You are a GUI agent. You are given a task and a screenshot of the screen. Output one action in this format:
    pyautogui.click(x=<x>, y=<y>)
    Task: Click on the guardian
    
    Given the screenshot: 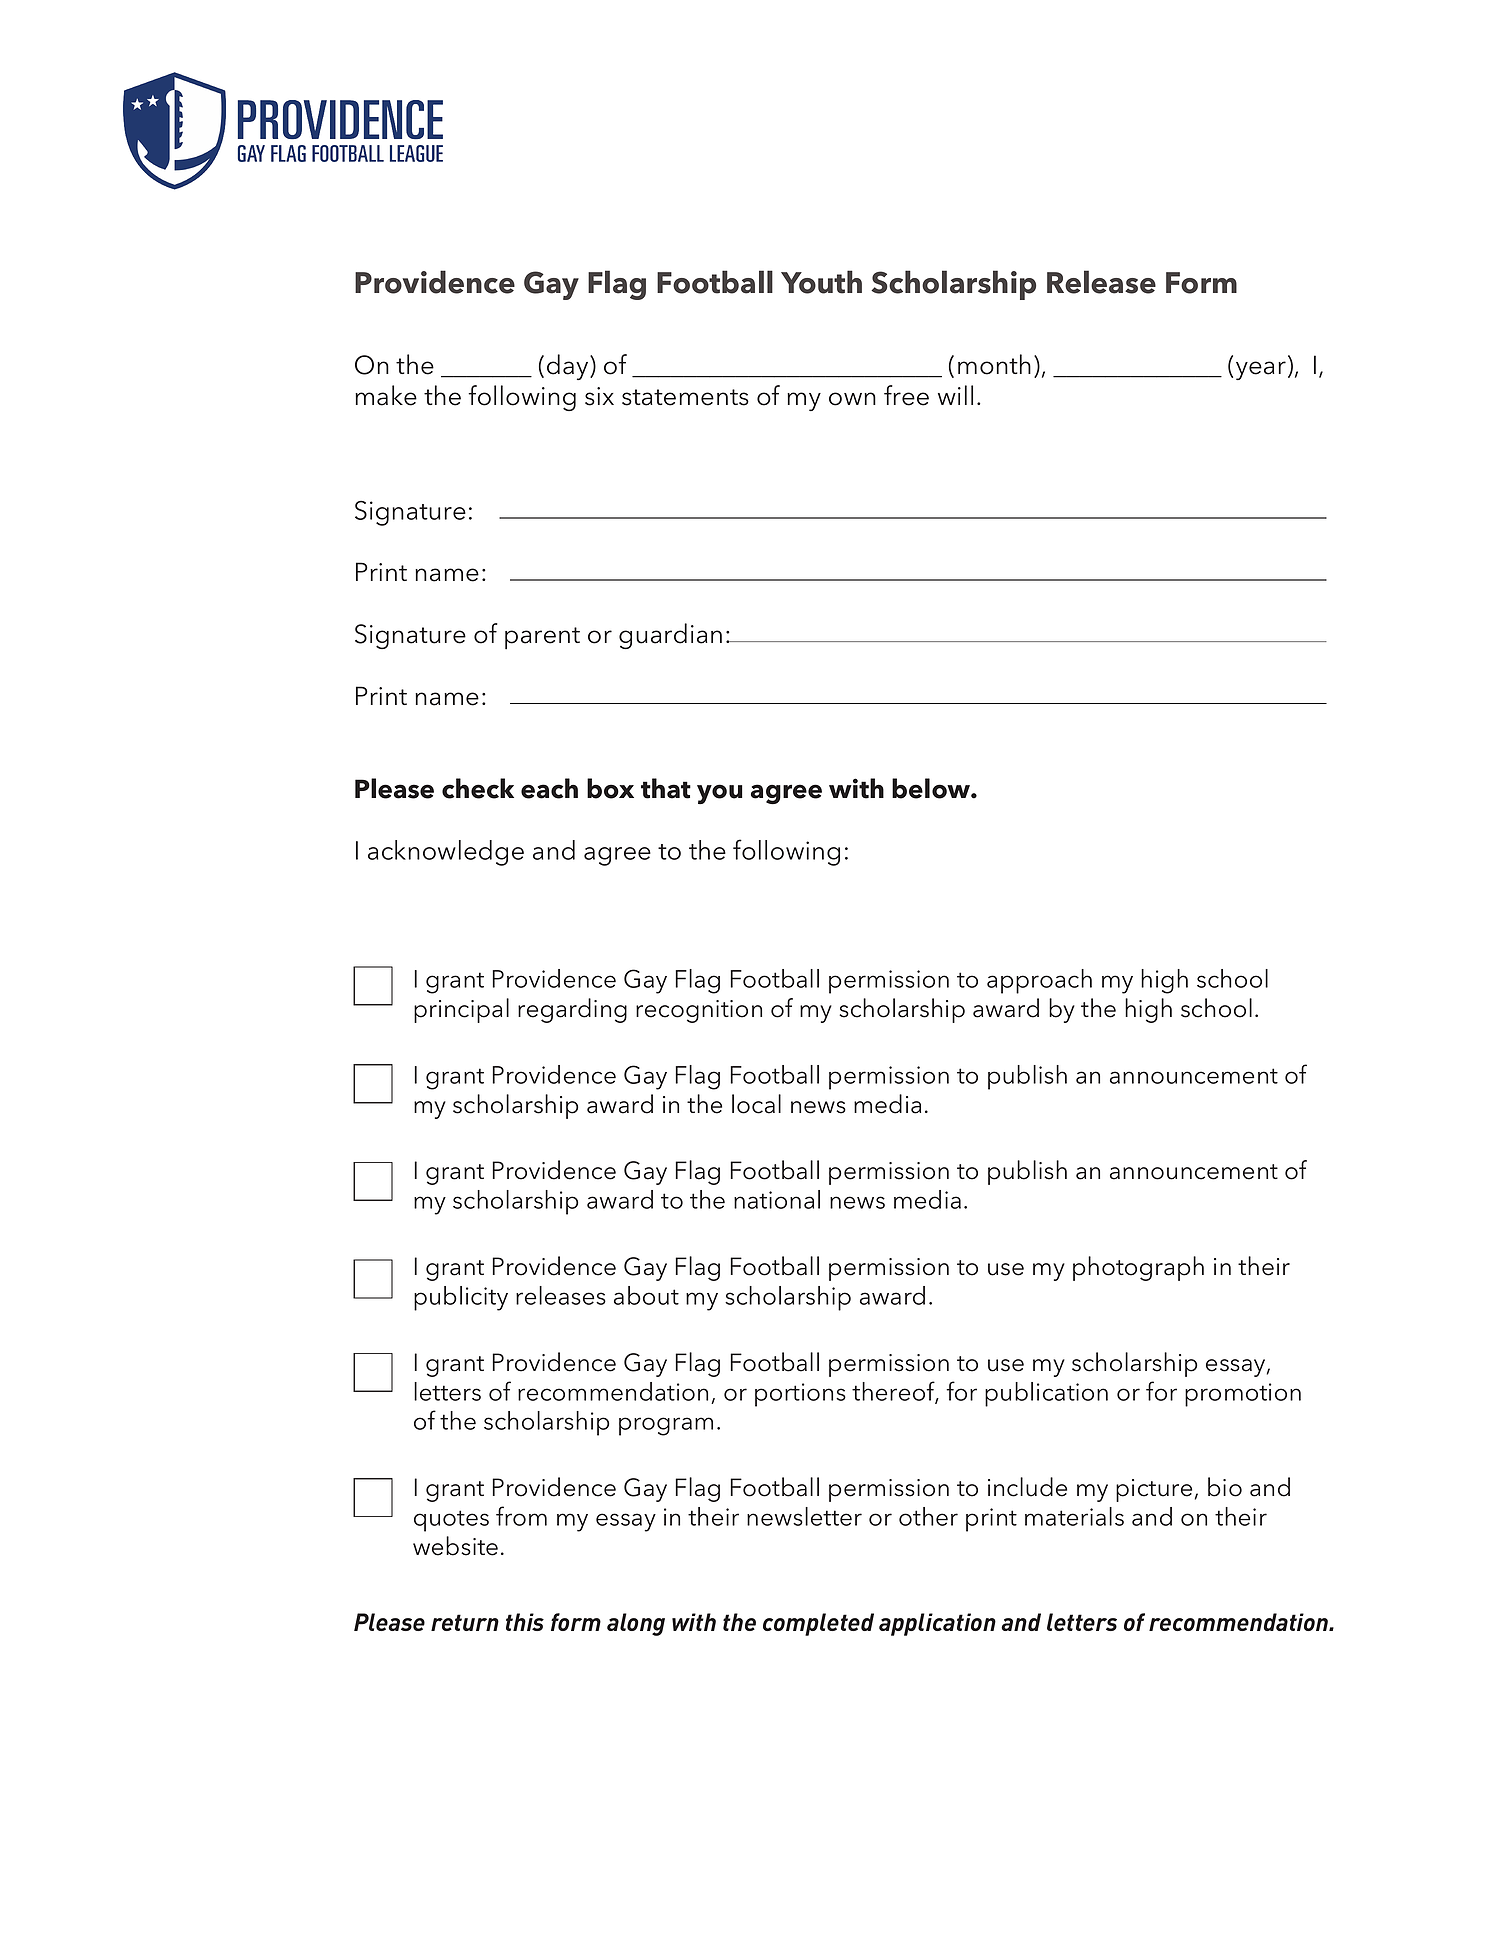 What is the action you would take?
    pyautogui.click(x=670, y=636)
